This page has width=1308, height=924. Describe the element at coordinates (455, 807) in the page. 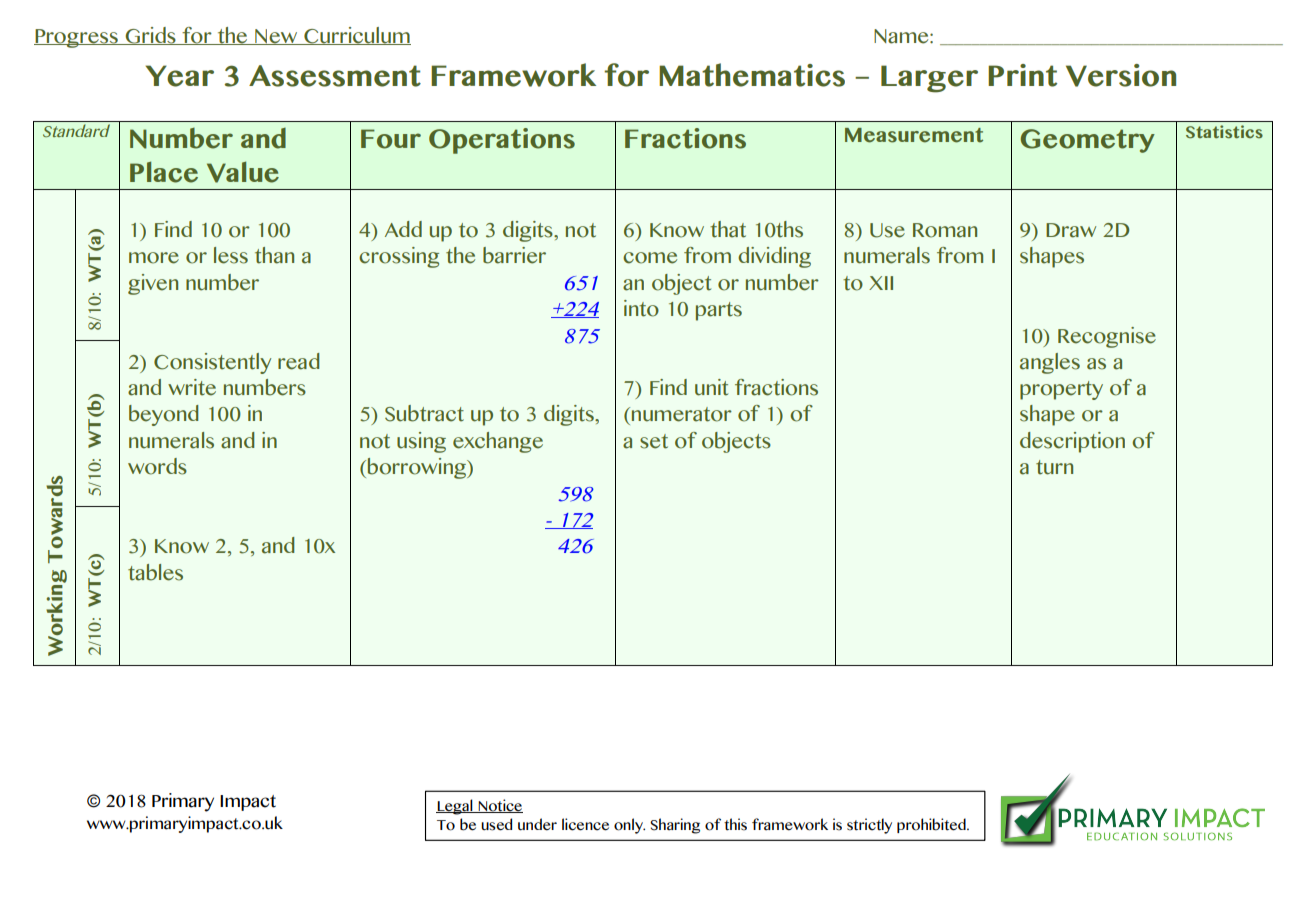

I see `Legal` at that location.
